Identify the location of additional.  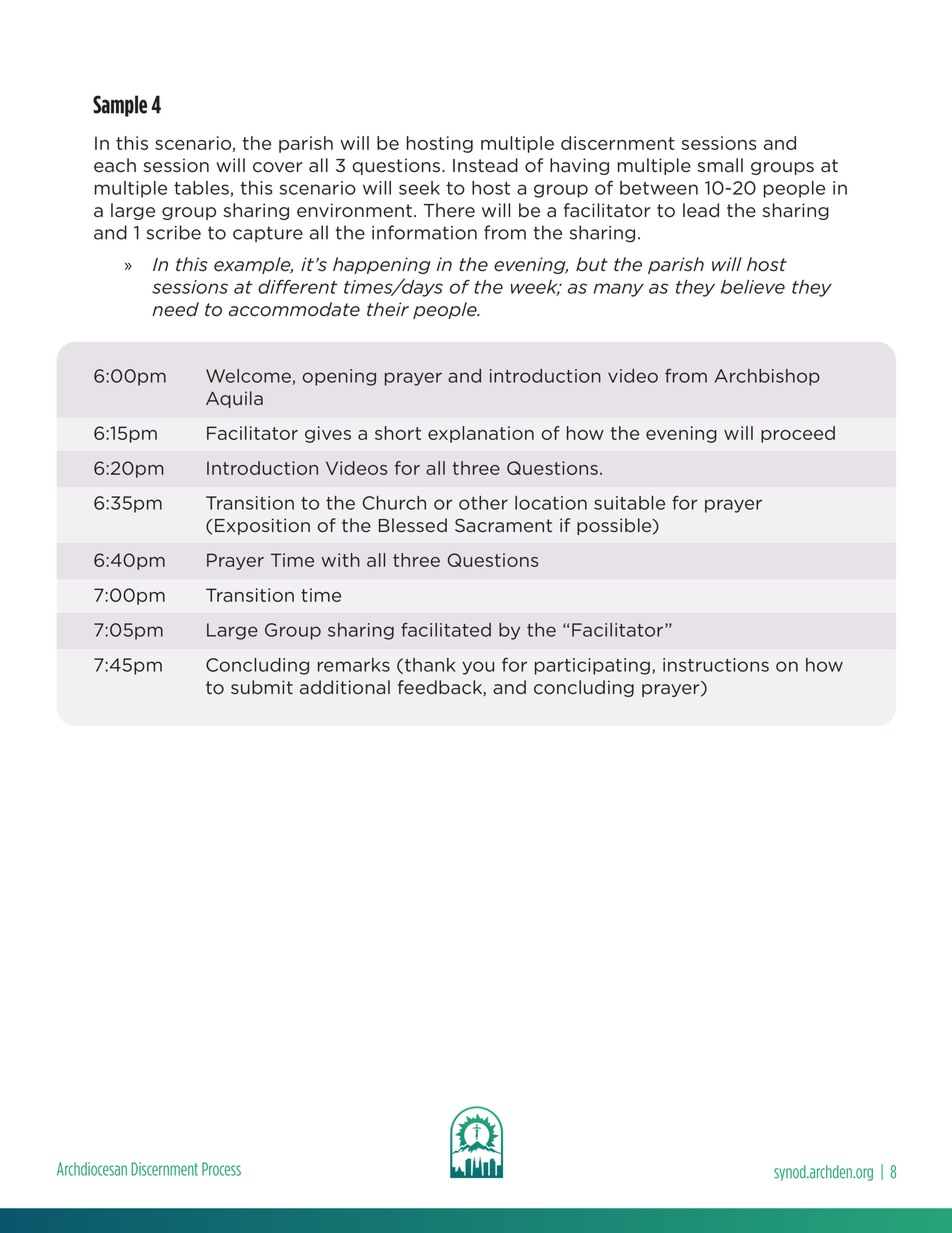
(345, 687).
